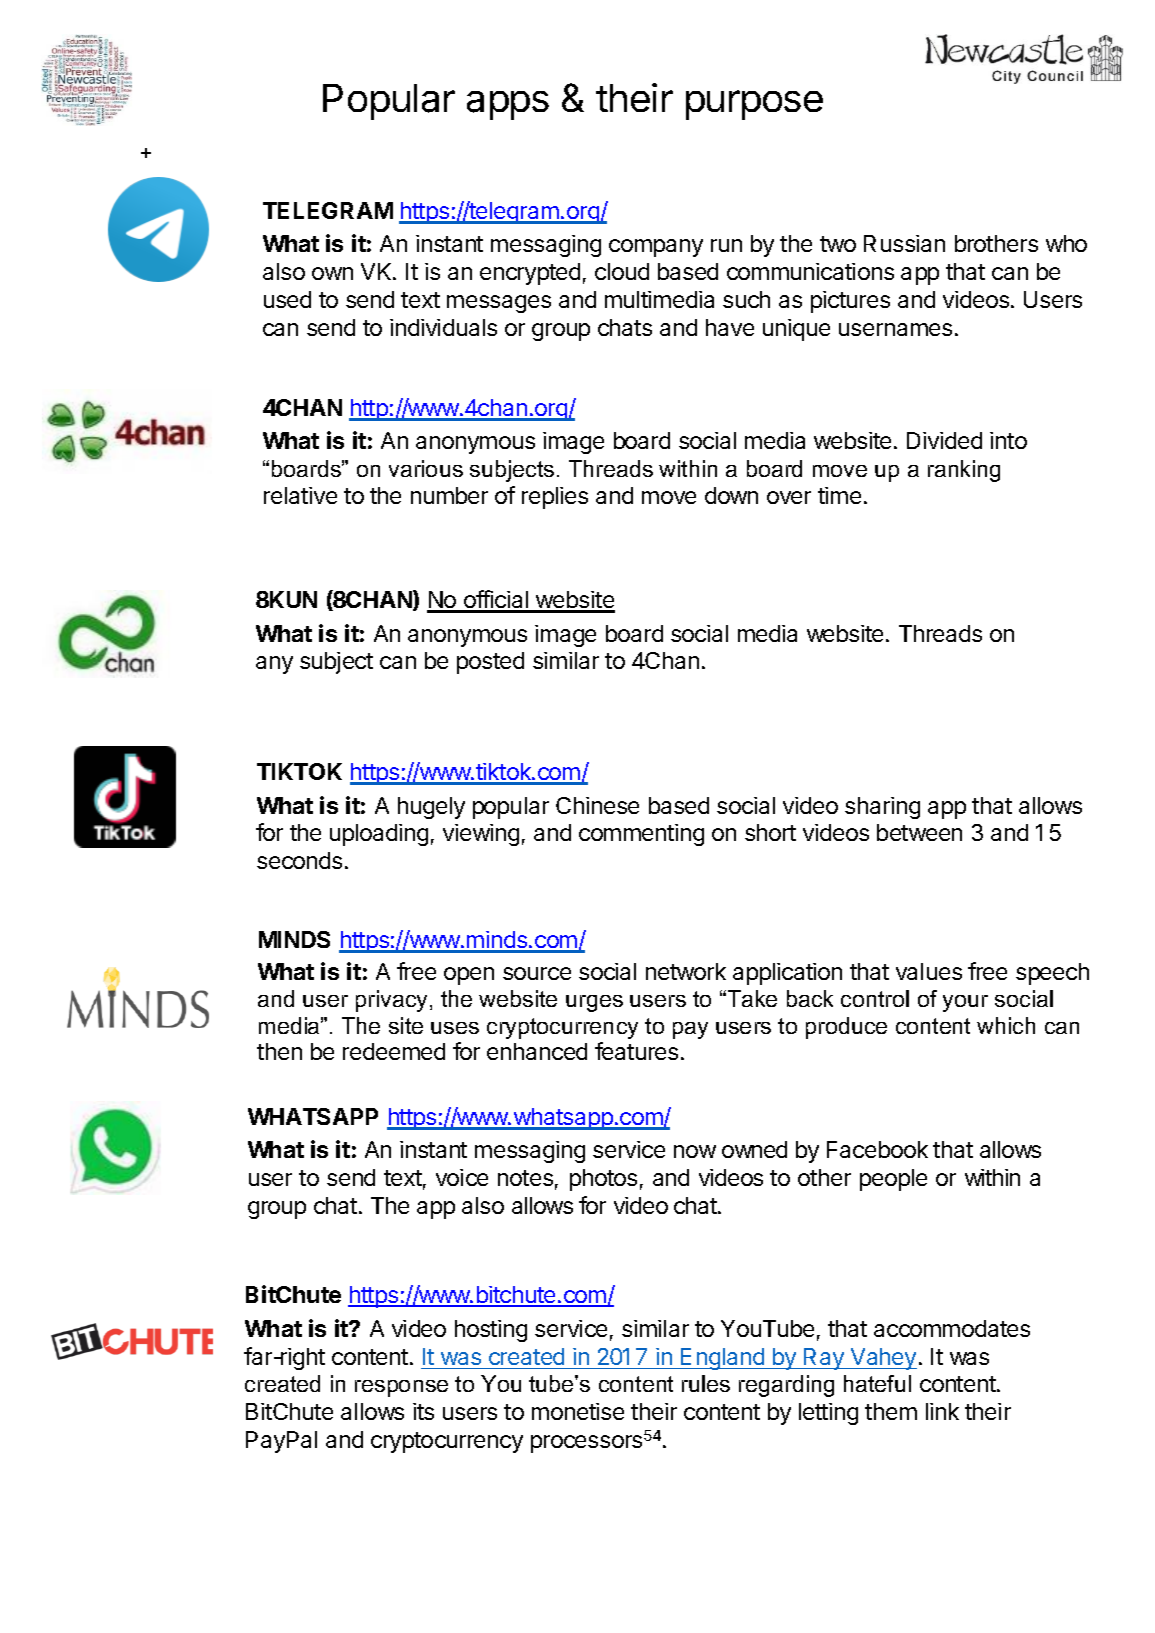  Describe the element at coordinates (508, 105) in the screenshot. I see `apps` at that location.
